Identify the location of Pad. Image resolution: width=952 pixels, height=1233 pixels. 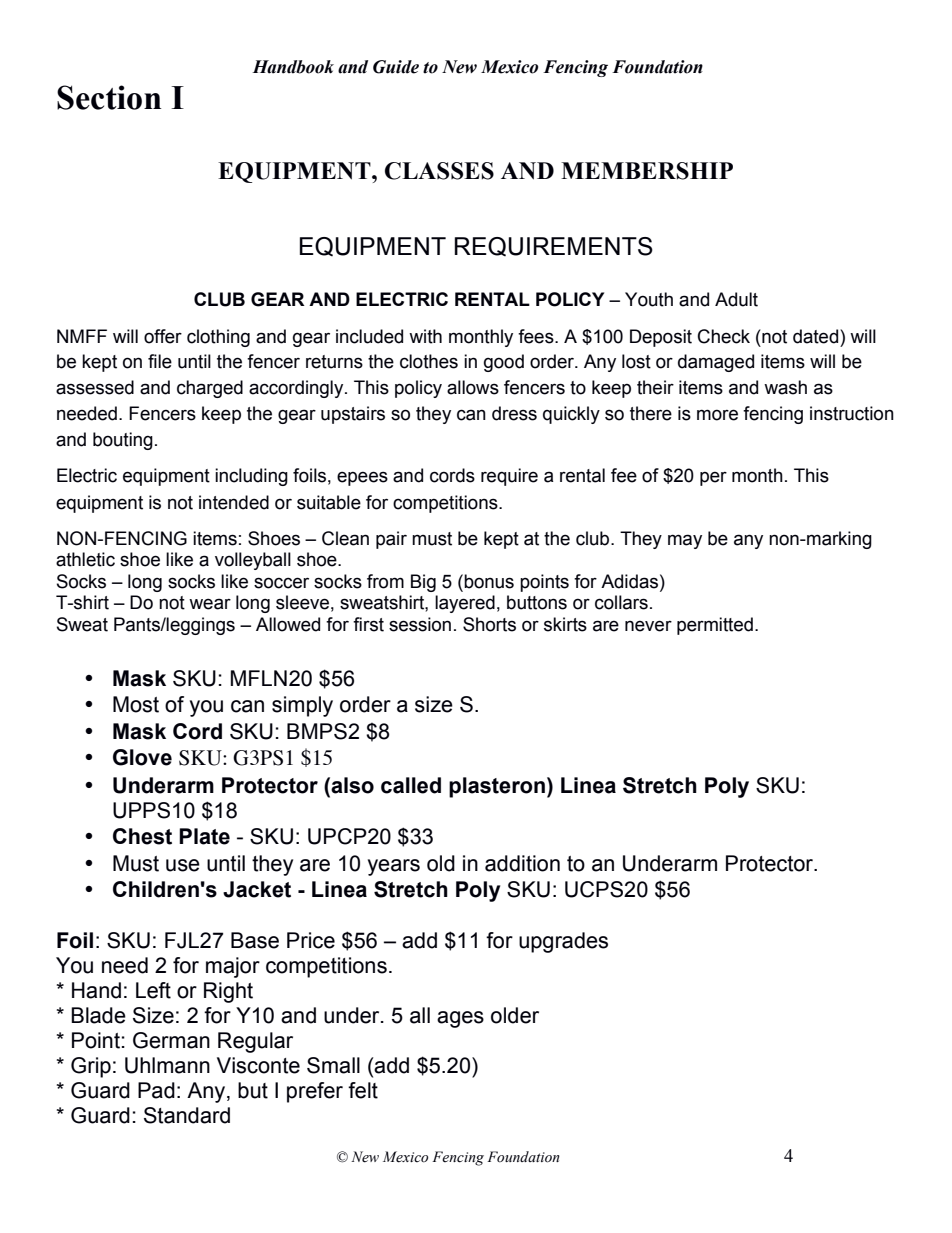
(156, 1090).
